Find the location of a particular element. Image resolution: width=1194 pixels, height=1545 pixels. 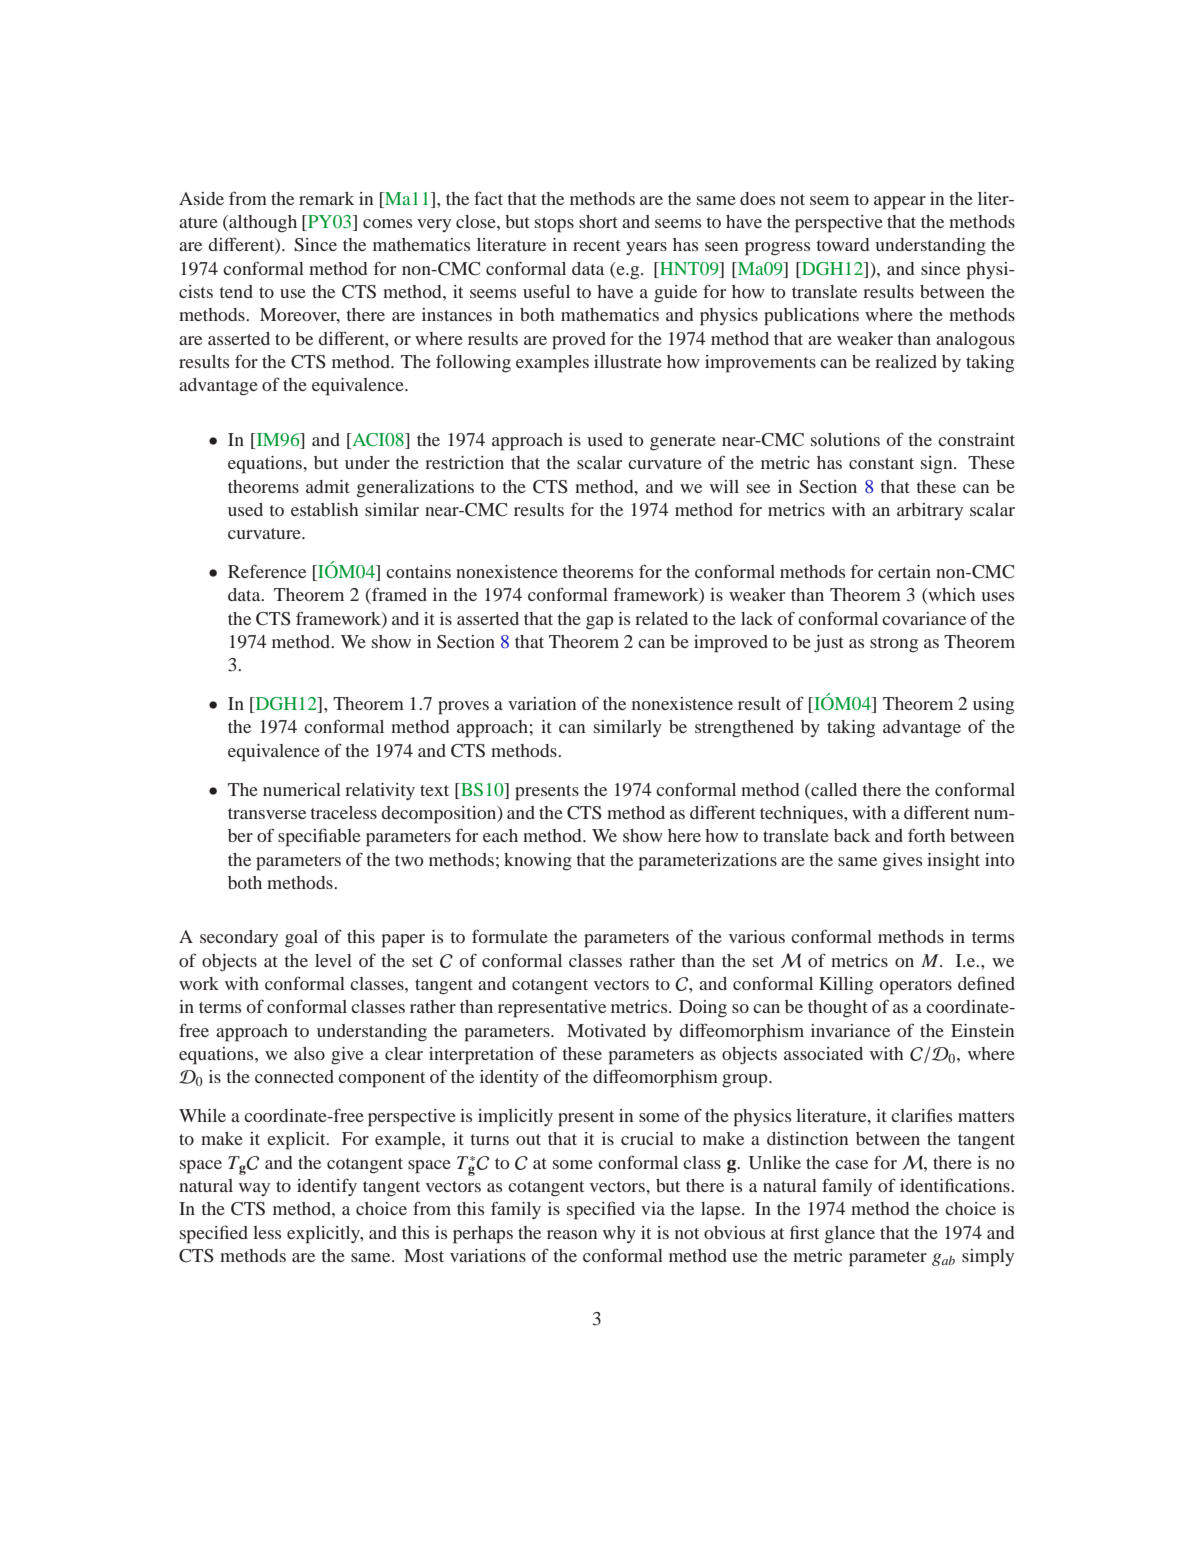

why is located at coordinates (619, 1234).
